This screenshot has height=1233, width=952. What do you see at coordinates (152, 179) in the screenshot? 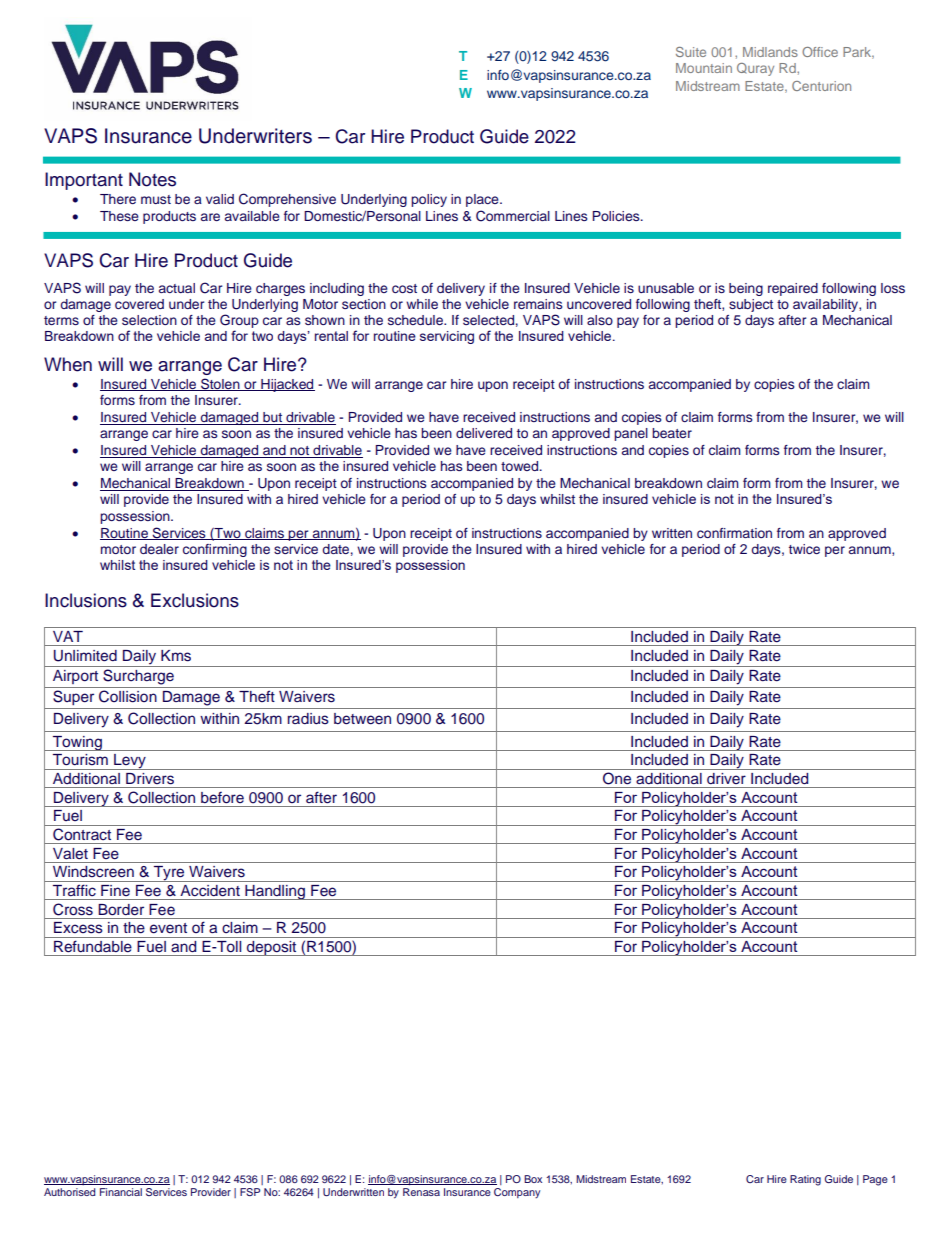
I see `Notes` at bounding box center [152, 179].
